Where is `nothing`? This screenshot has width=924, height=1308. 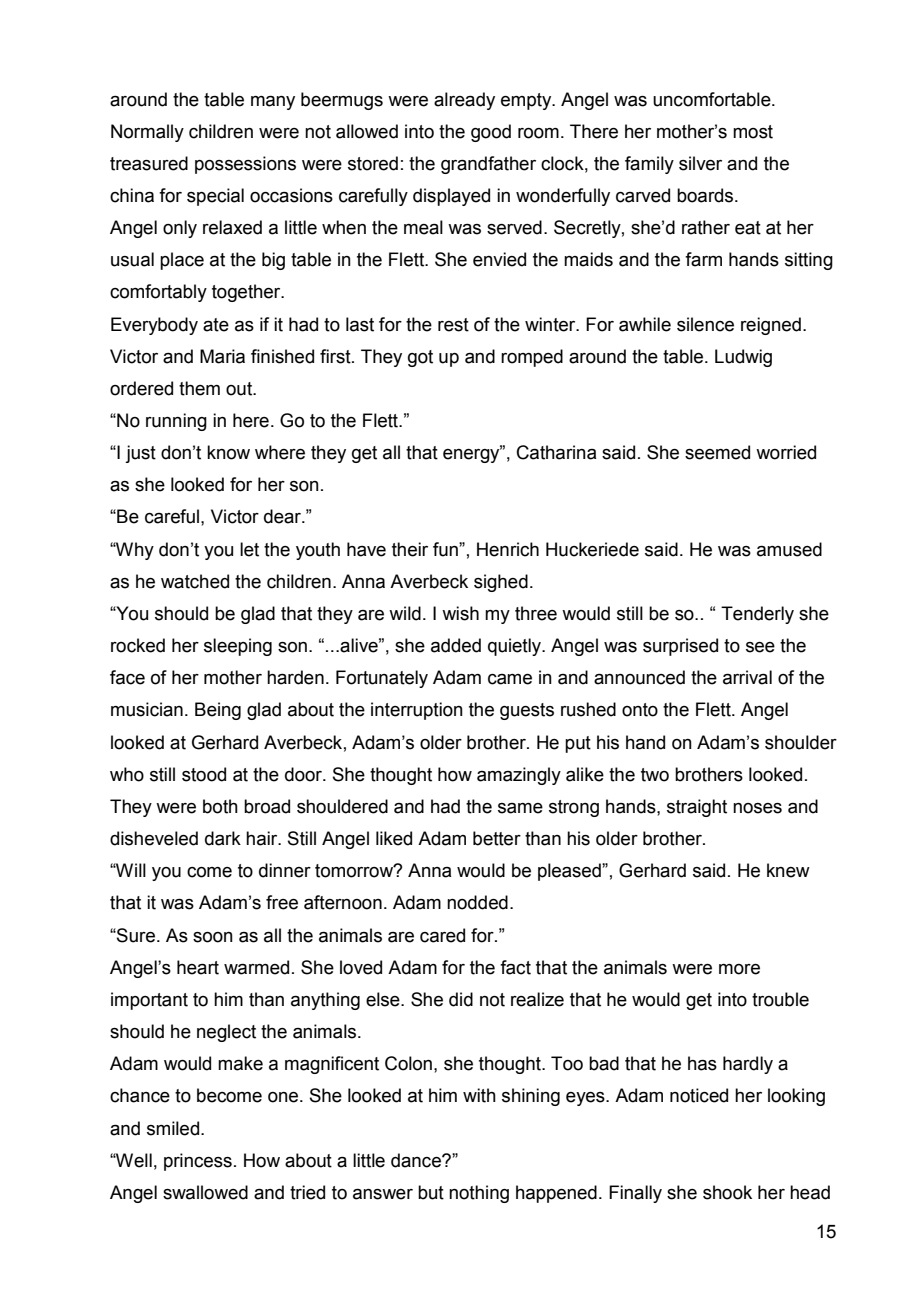
nothing is located at coordinates (479, 1194).
